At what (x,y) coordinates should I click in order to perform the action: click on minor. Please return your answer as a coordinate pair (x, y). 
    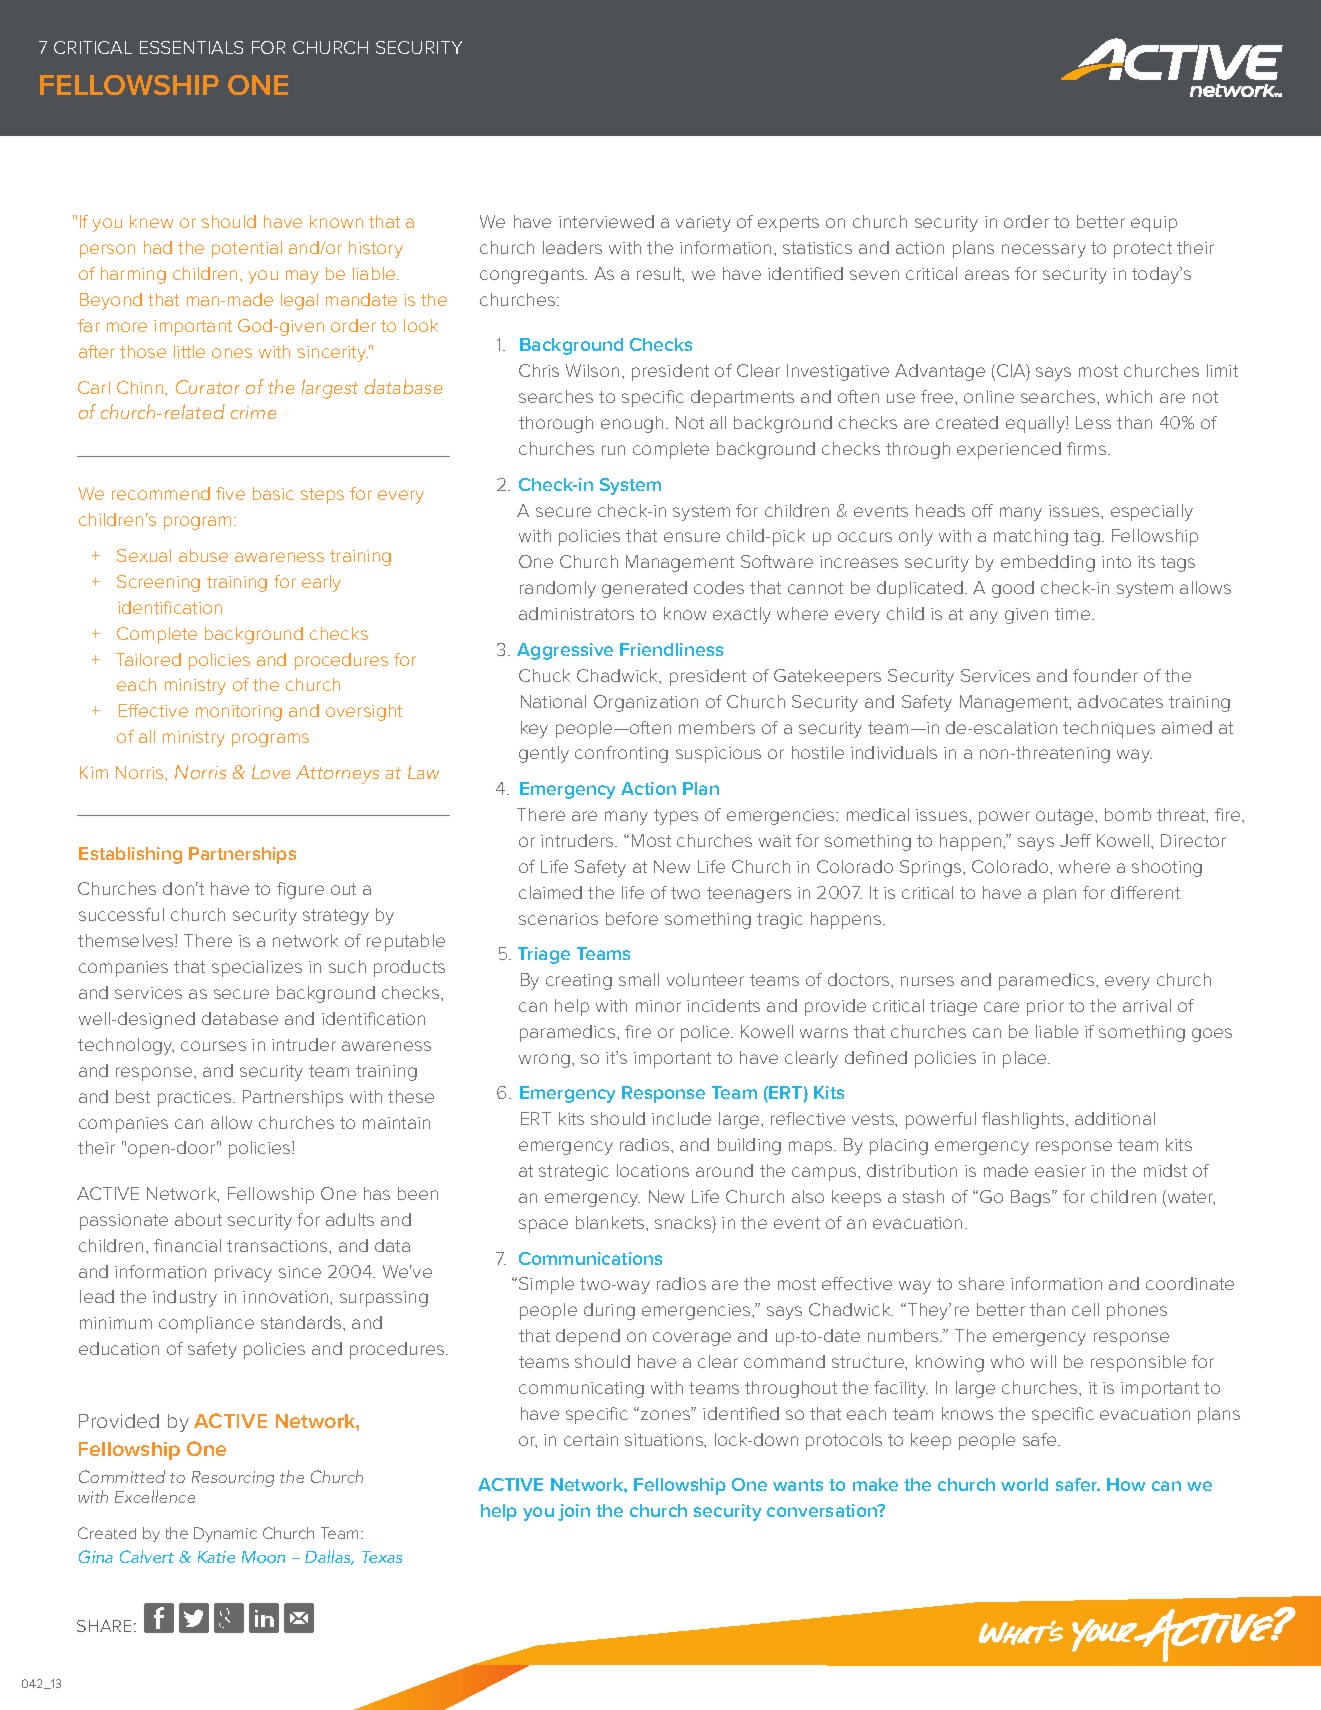
    Looking at the image, I should click on (658, 1006).
